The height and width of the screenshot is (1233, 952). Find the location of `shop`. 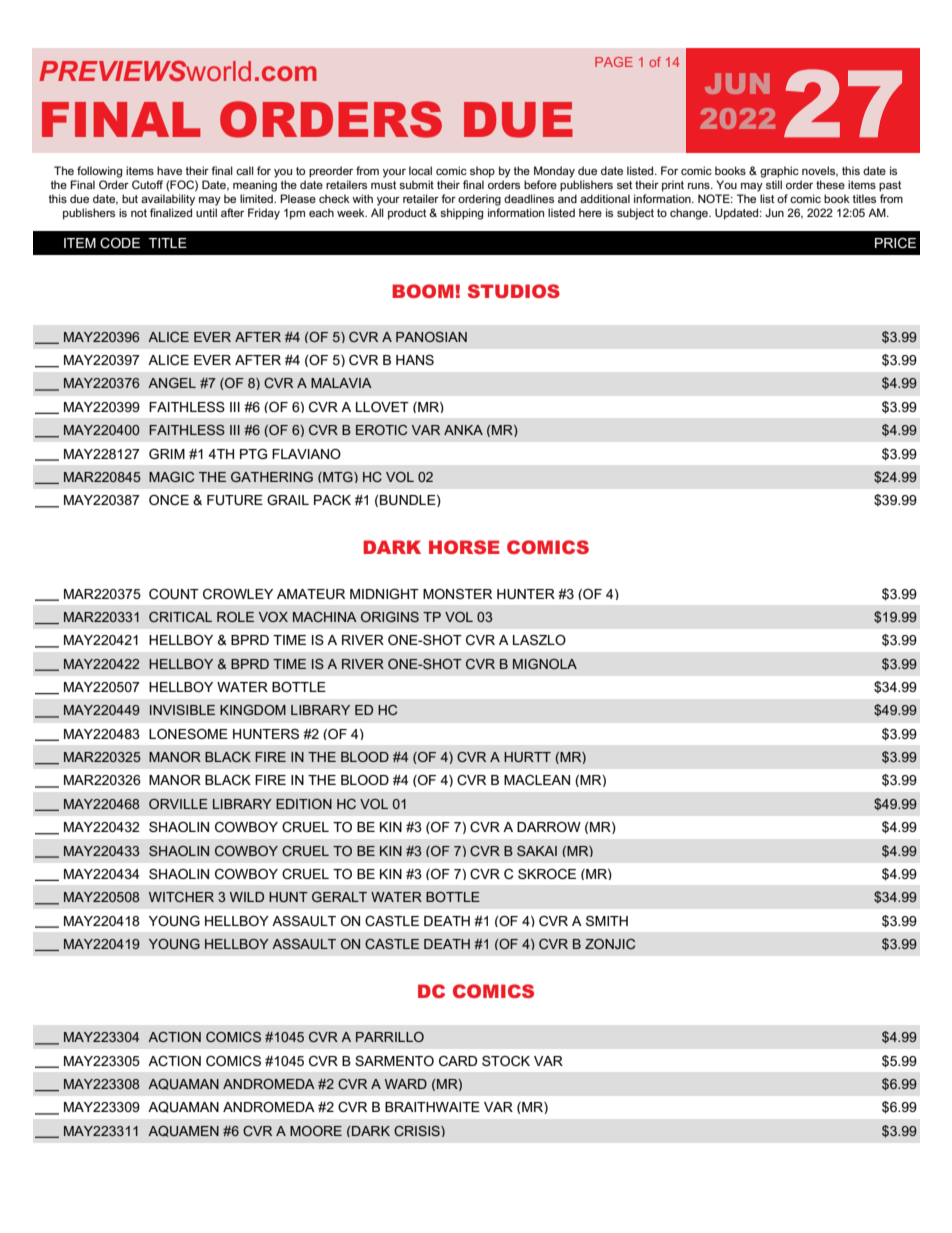

shop is located at coordinates (482, 172).
